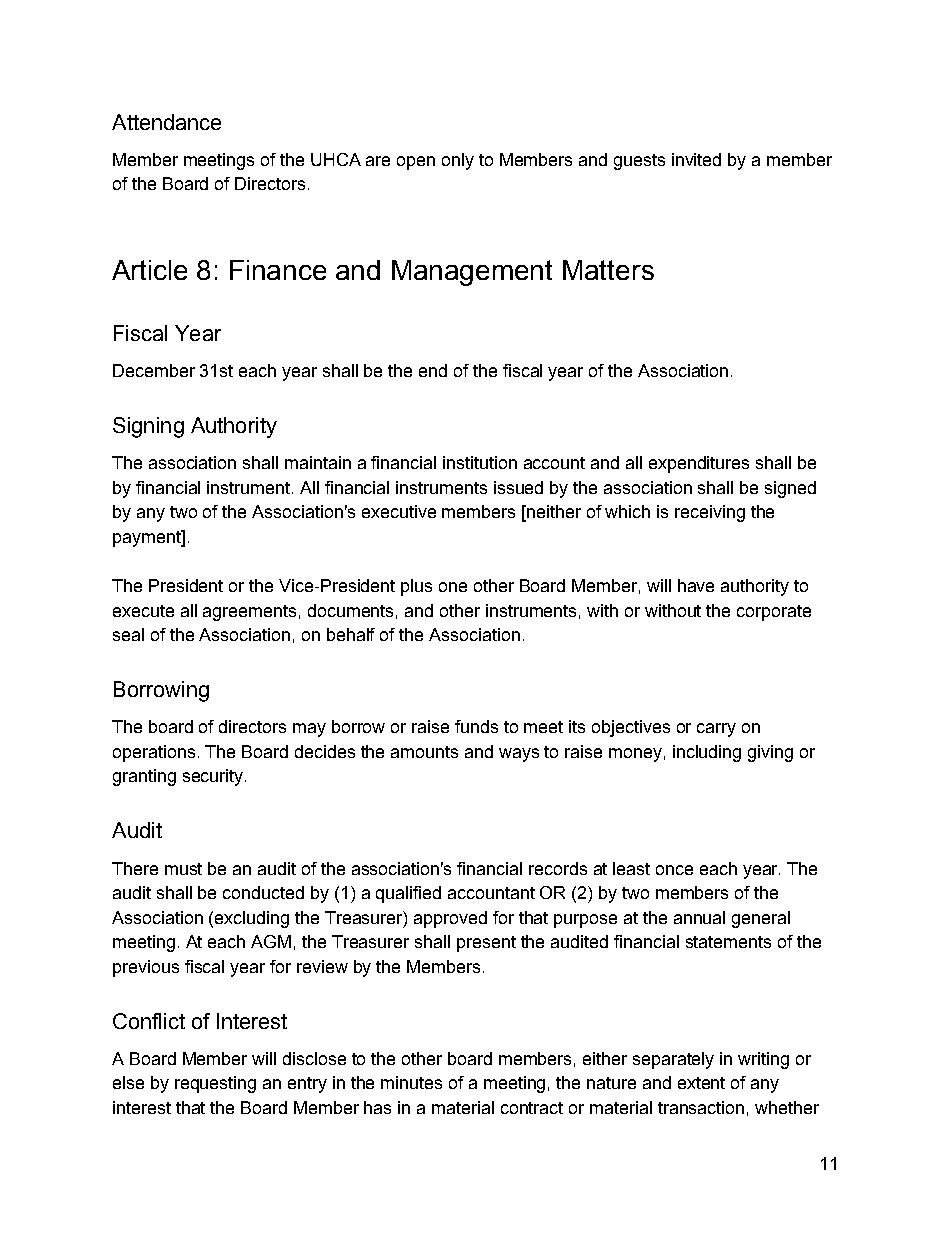 This document has width=952, height=1233. What do you see at coordinates (696, 159) in the document?
I see `invited` at bounding box center [696, 159].
